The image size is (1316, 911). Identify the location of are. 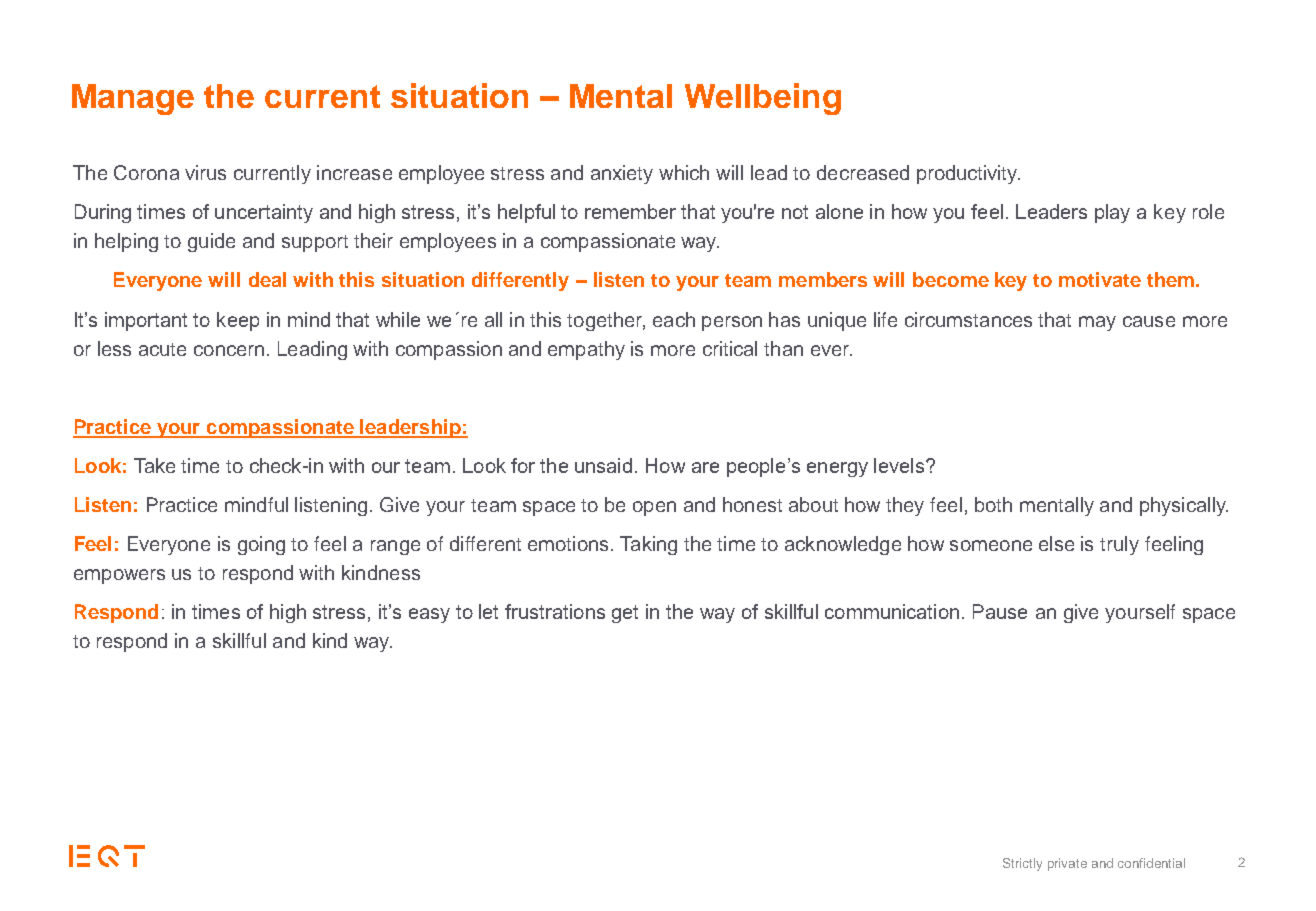
(705, 467).
